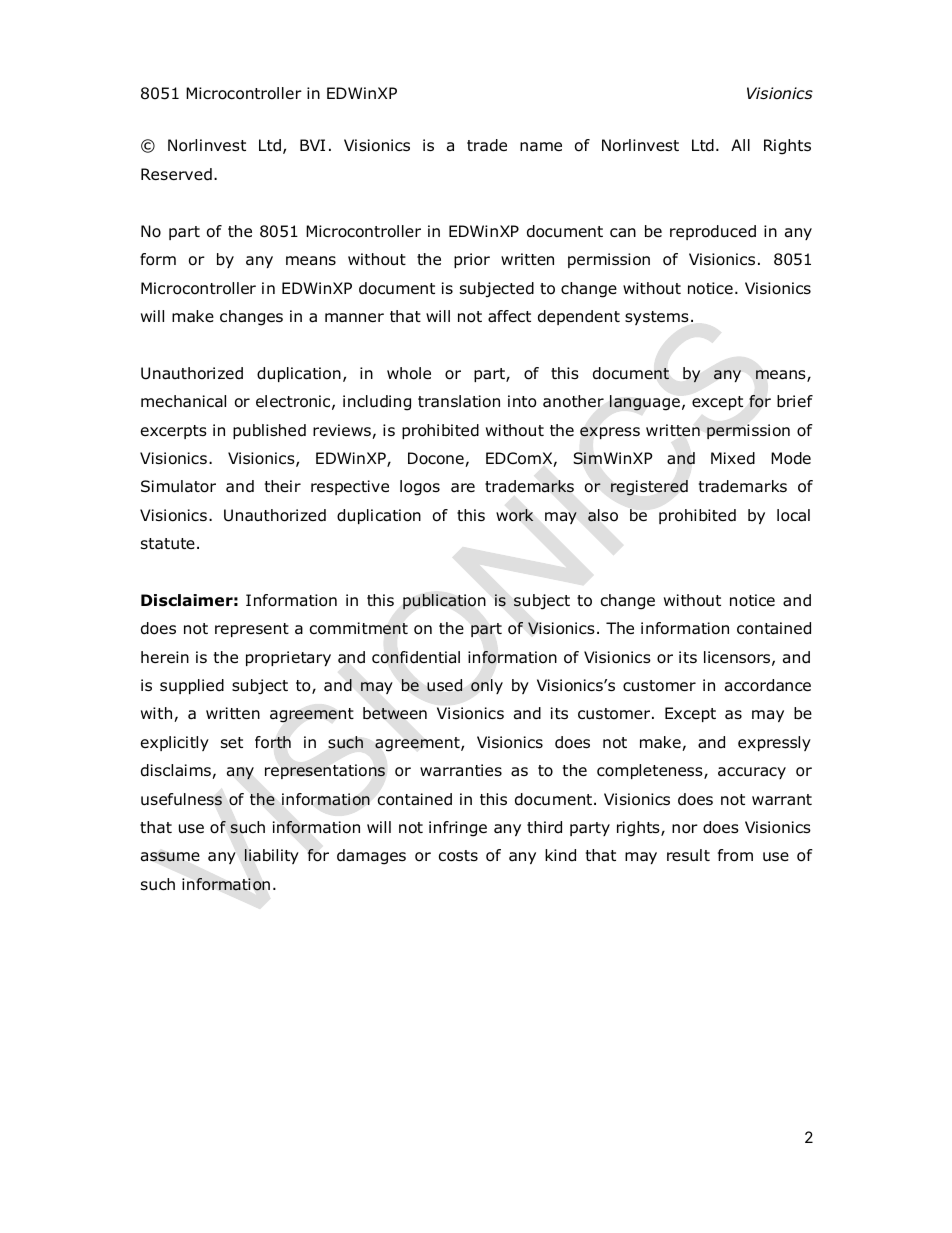 The width and height of the screenshot is (952, 1233). I want to click on their, so click(283, 486).
